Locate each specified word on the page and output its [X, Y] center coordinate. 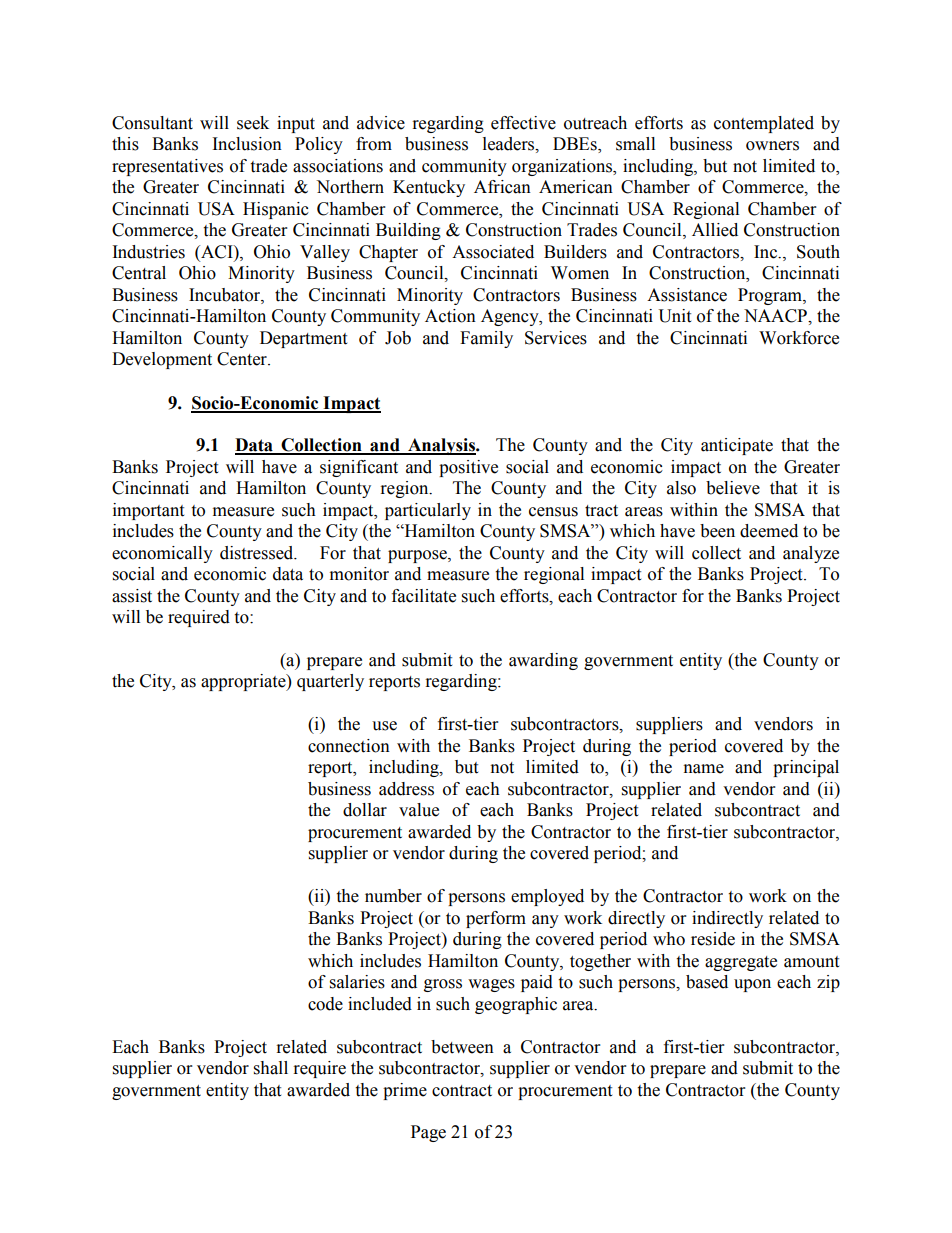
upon [752, 985]
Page [428, 1133]
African [502, 187]
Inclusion [247, 144]
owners [772, 146]
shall [271, 1068]
